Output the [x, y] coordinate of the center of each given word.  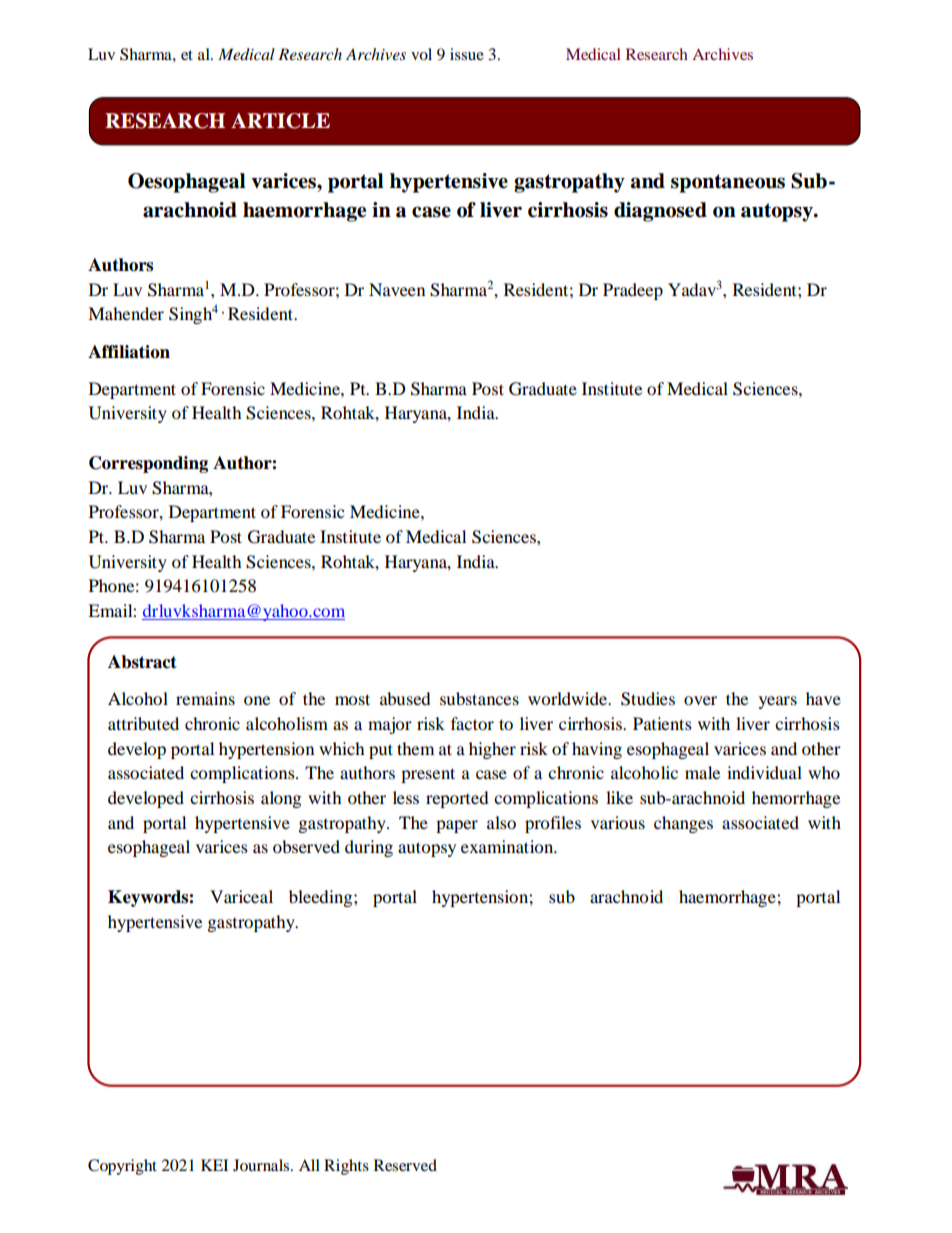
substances [479, 698]
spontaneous [728, 183]
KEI [214, 1165]
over [700, 700]
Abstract [142, 662]
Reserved [405, 1165]
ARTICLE [280, 121]
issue [467, 54]
